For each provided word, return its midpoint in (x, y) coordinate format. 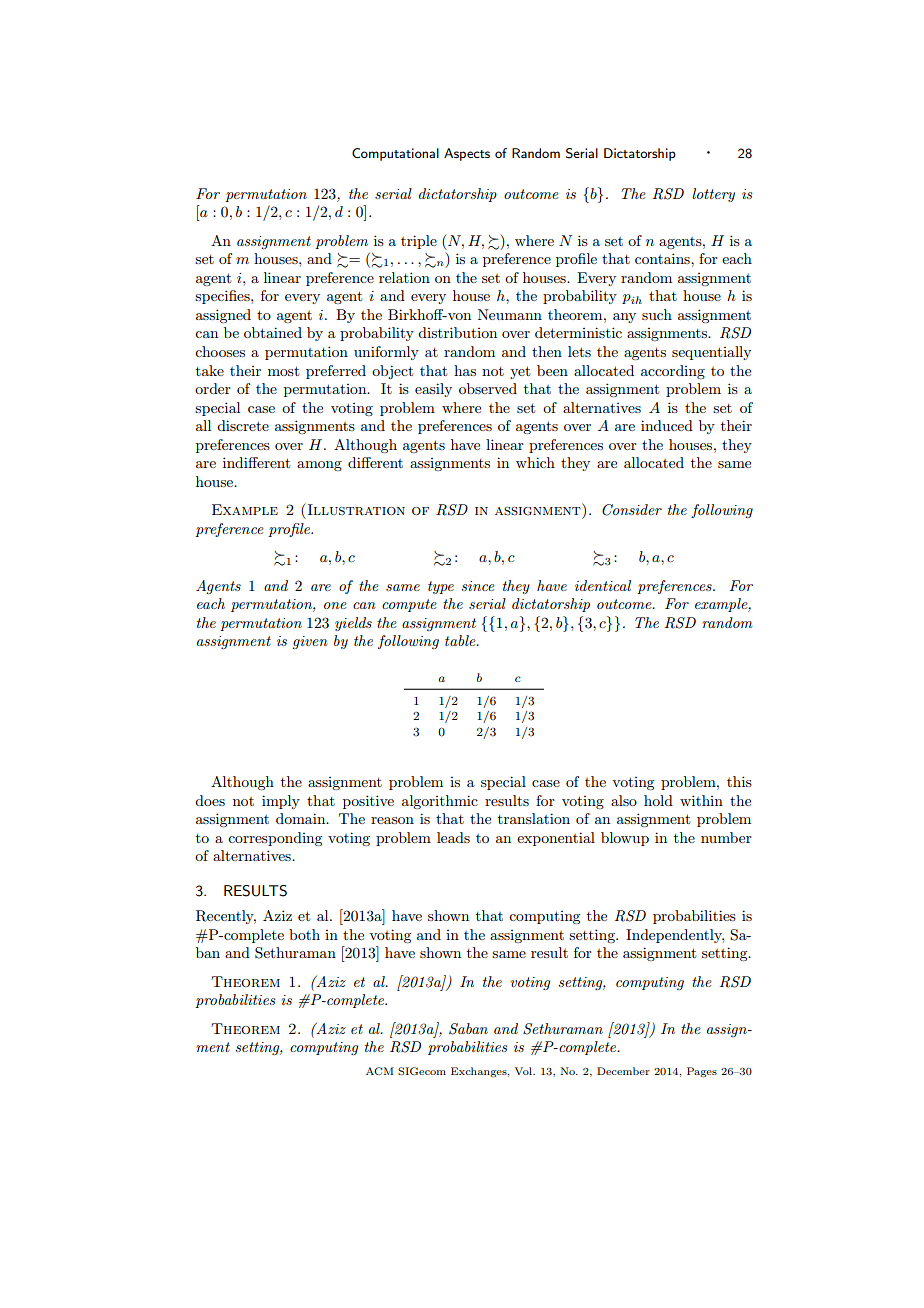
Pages (702, 1072)
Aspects (467, 154)
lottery (713, 195)
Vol (524, 1071)
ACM (380, 1071)
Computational (395, 154)
